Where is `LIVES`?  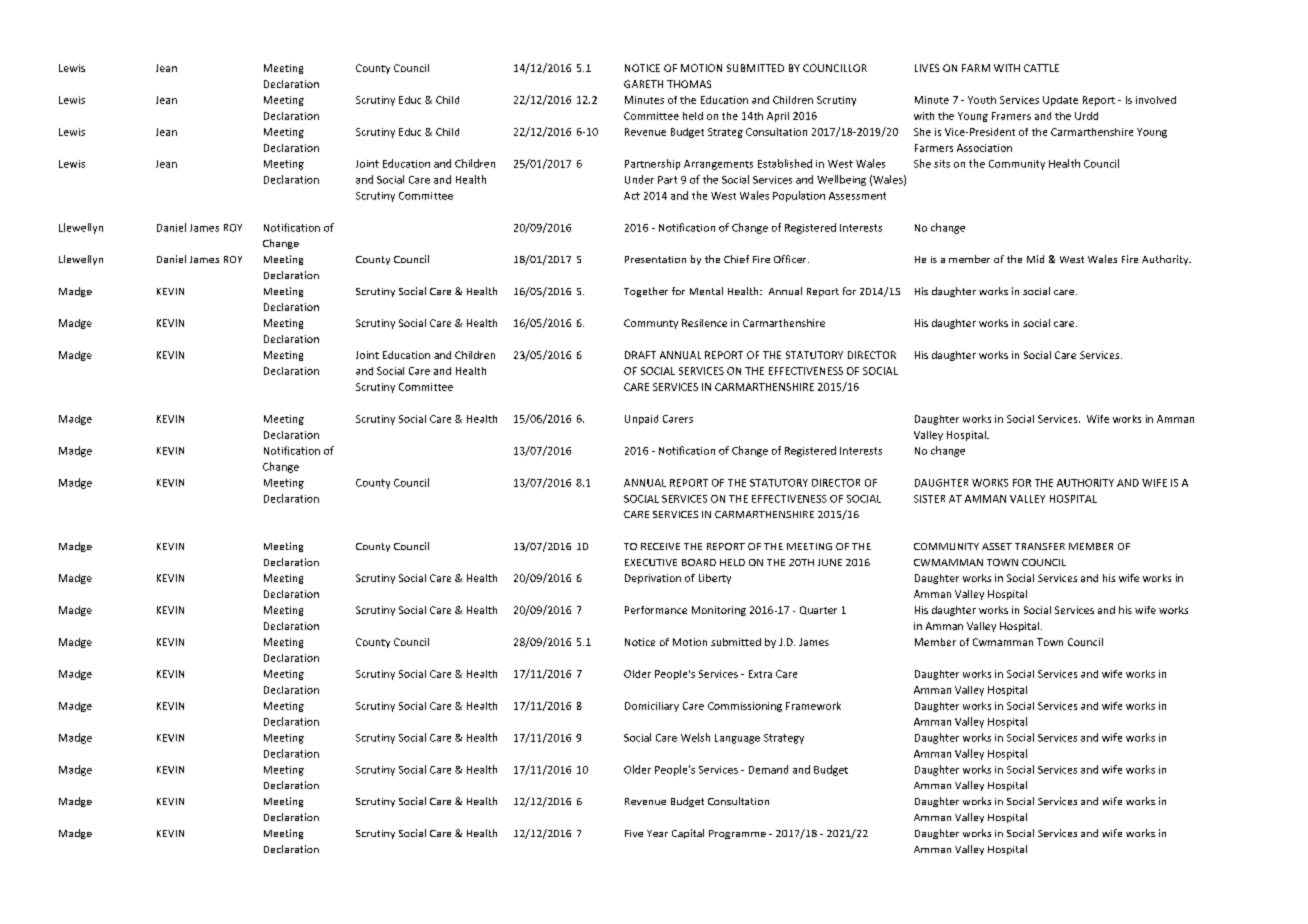
LIVES is located at coordinates (927, 68).
